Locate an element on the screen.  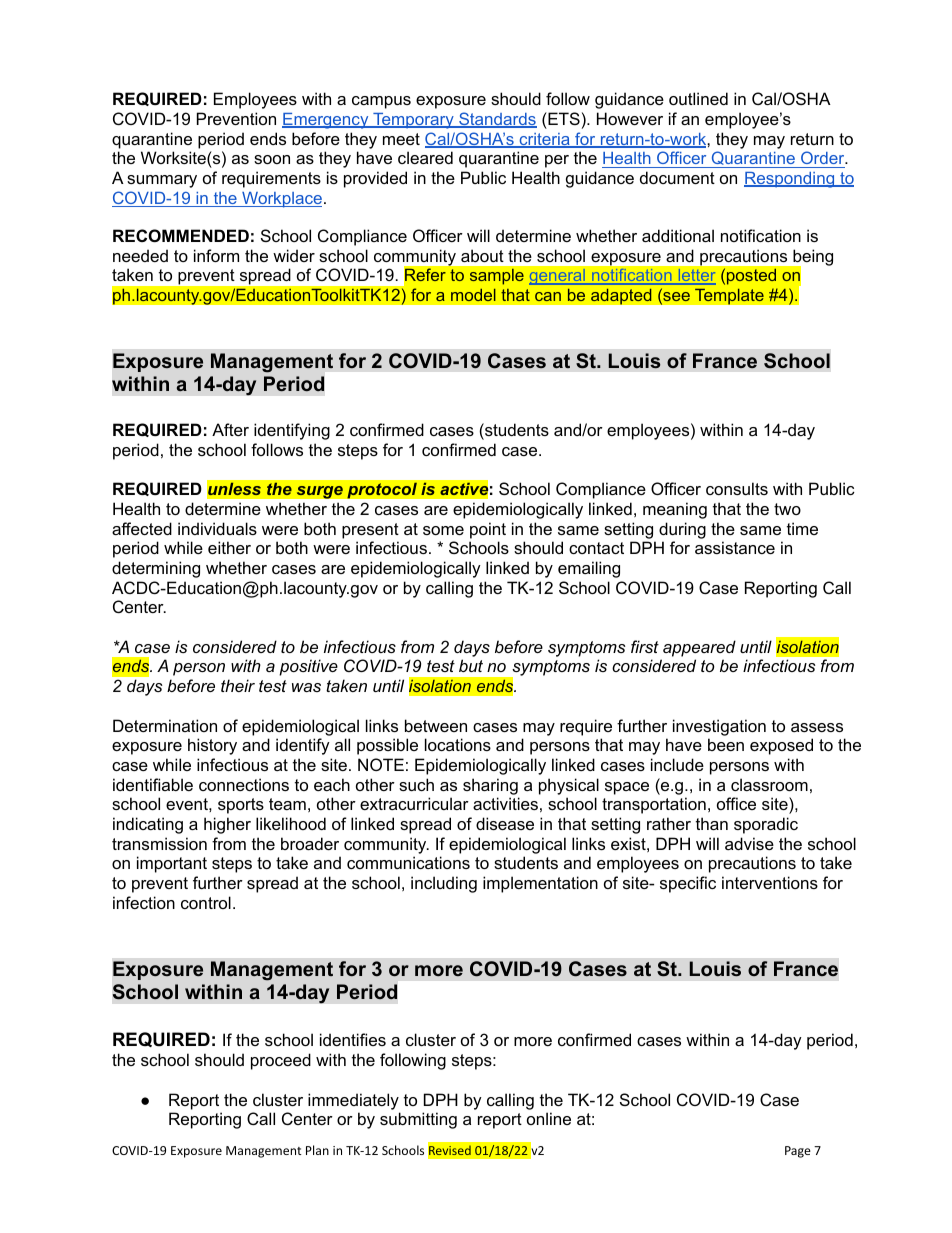
connections is located at coordinates (244, 784).
